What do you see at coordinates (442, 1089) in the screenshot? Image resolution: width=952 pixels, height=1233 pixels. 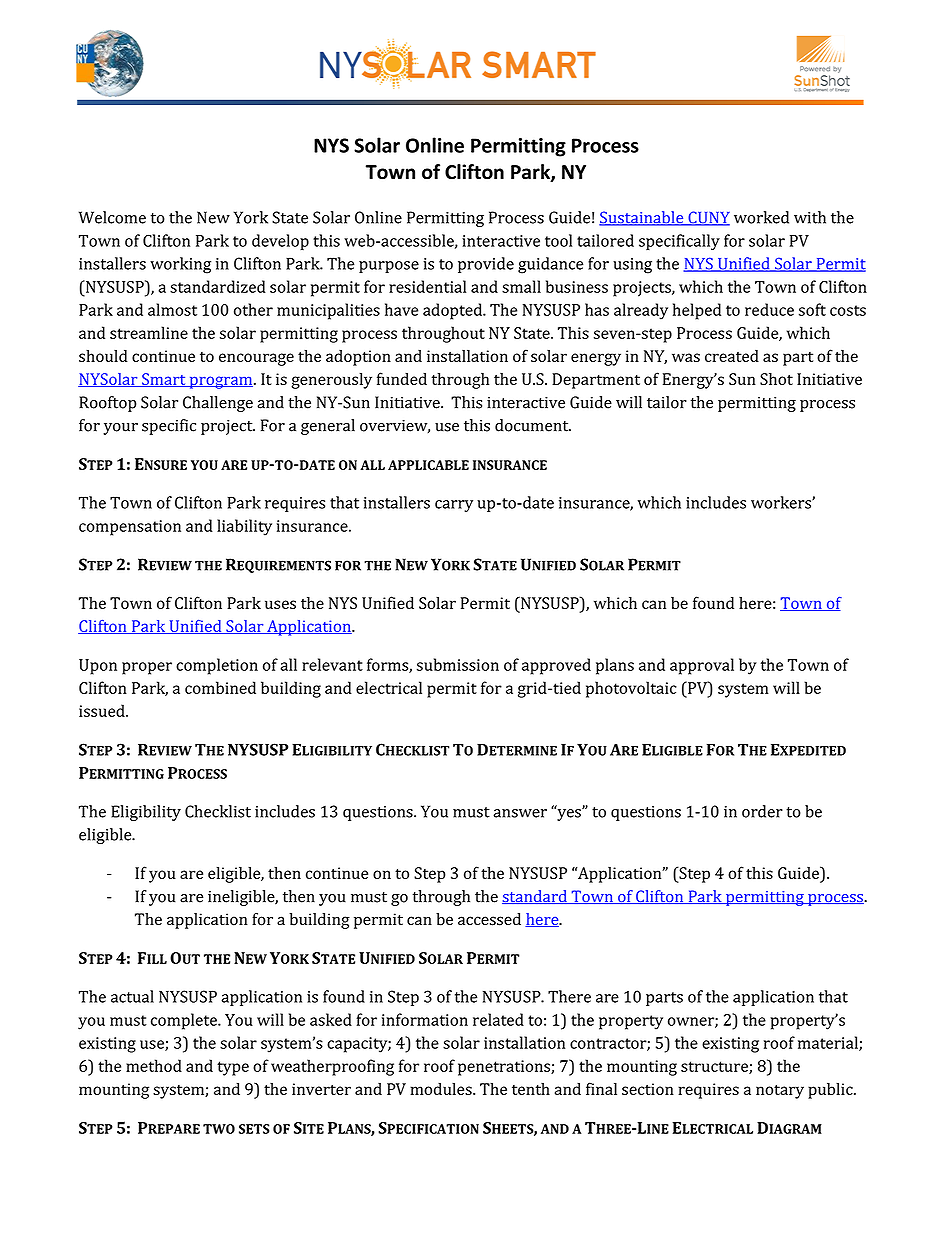 I see `modules` at bounding box center [442, 1089].
